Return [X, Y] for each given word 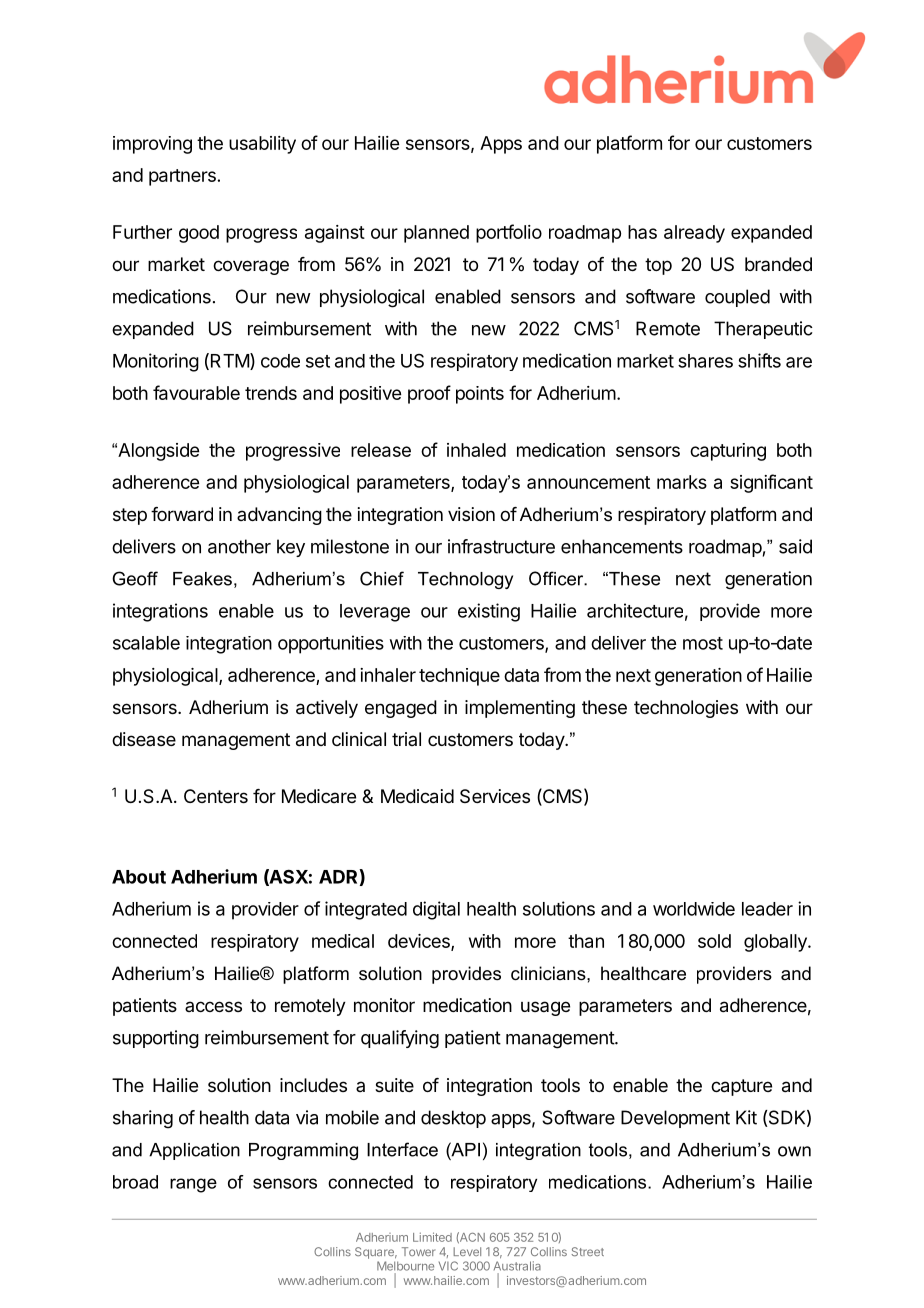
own [794, 1151]
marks [682, 482]
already [694, 234]
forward [182, 514]
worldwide [694, 909]
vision [471, 514]
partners [182, 177]
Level [467, 1251]
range [193, 1185]
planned [436, 234]
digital [436, 910]
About [139, 877]
